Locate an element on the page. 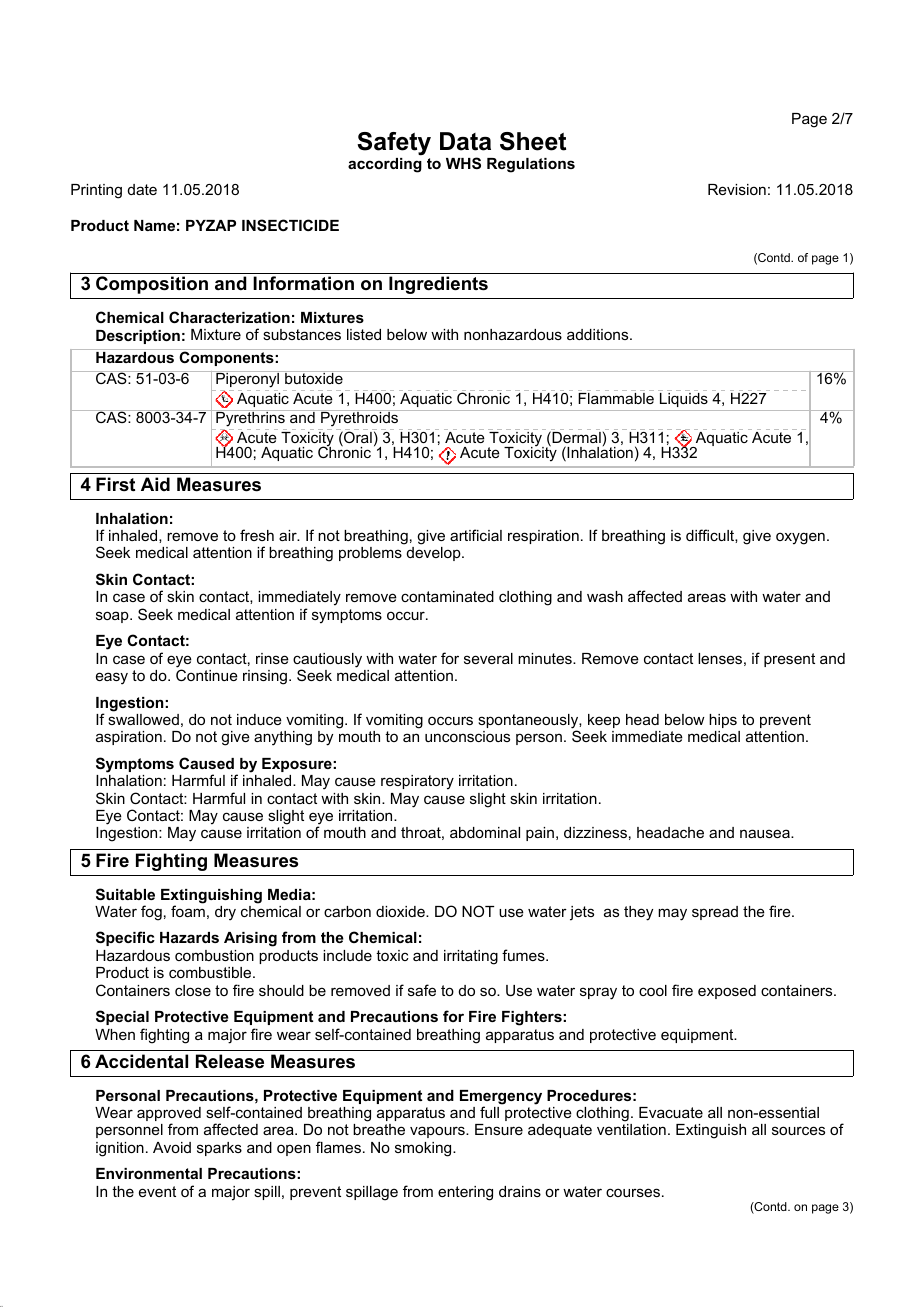  abdominal is located at coordinates (485, 832).
